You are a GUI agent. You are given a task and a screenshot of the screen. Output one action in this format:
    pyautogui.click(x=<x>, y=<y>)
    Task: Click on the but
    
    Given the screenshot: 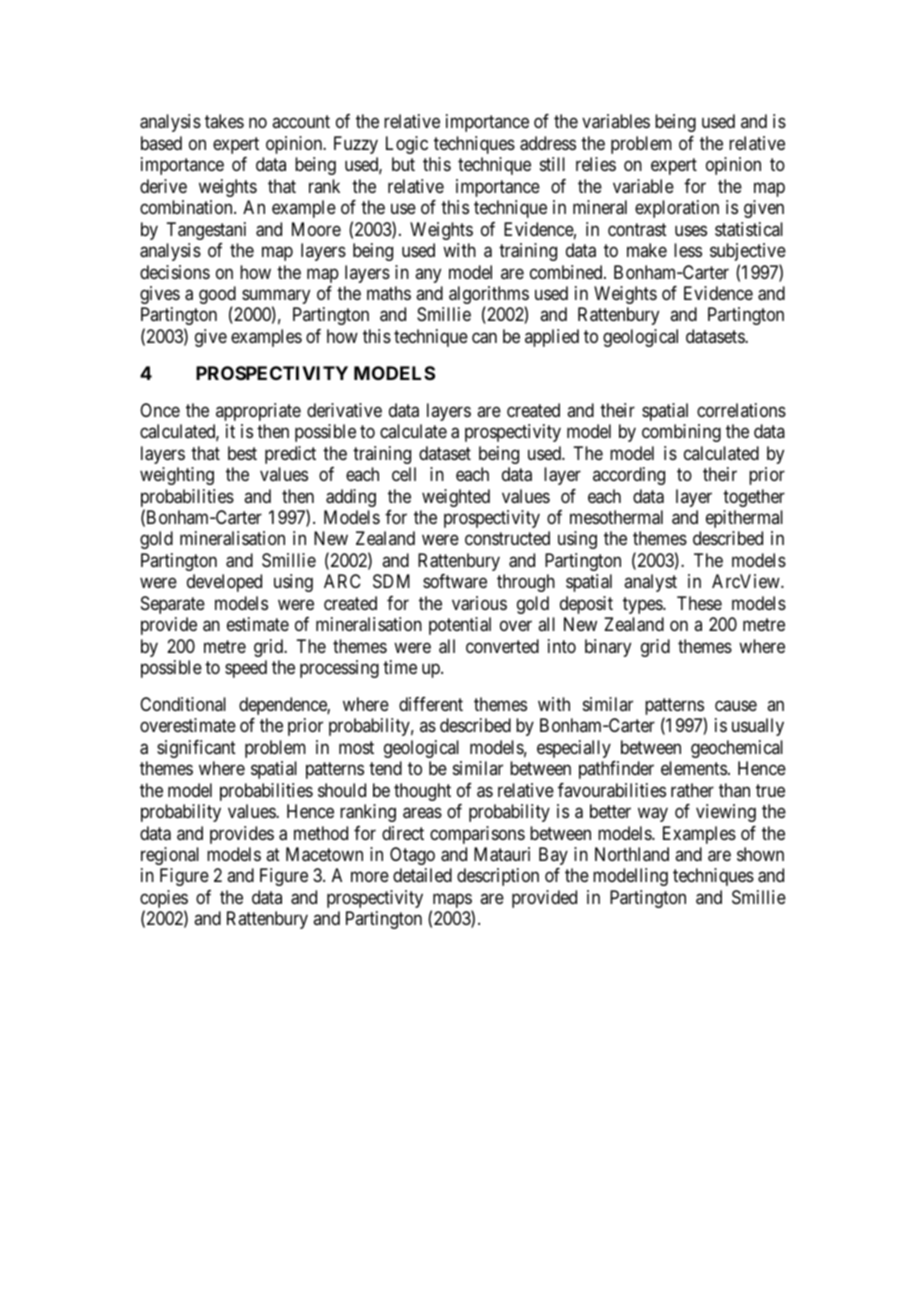 What is the action you would take?
    pyautogui.click(x=403, y=164)
